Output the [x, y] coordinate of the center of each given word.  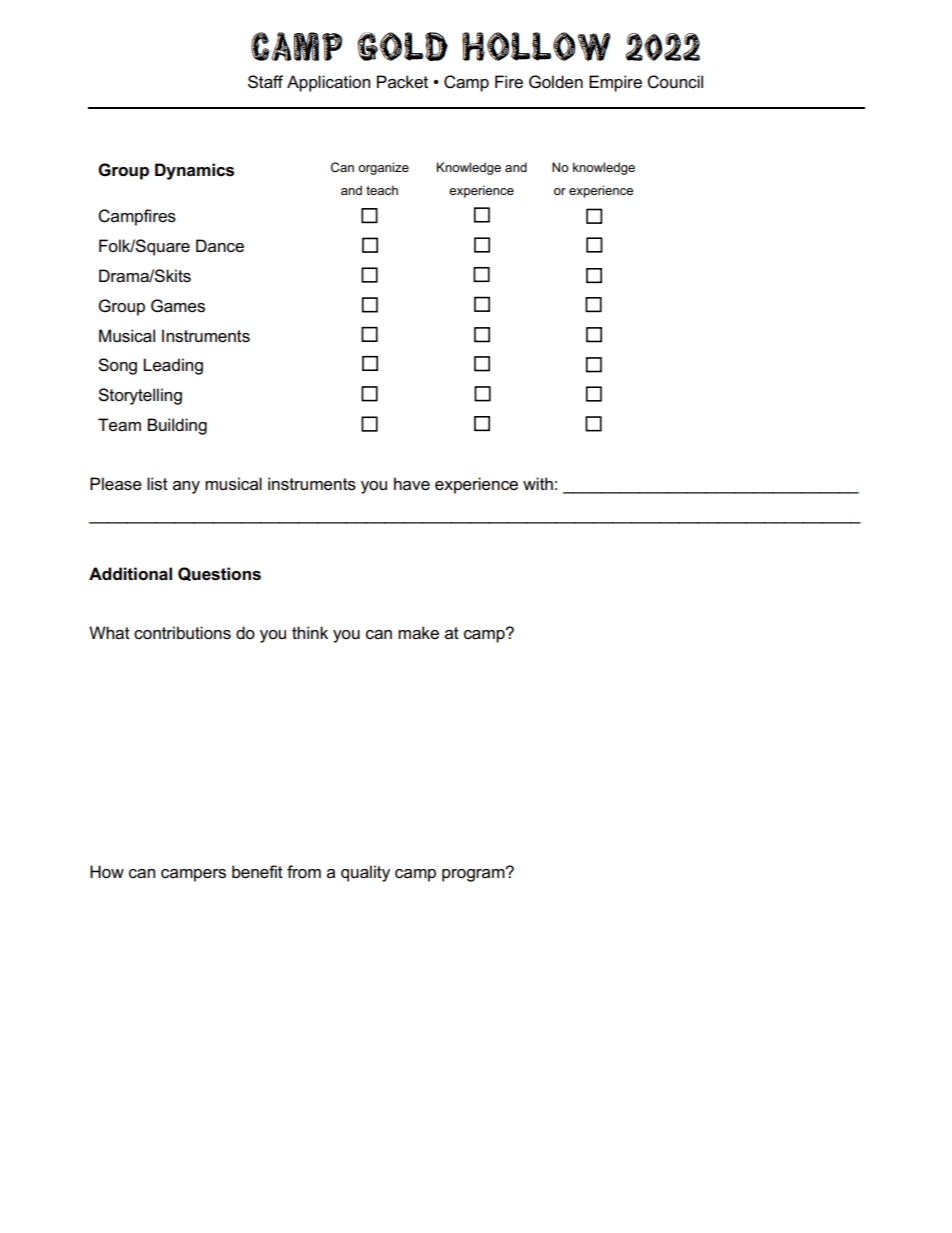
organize [383, 168]
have [412, 484]
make [418, 633]
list [157, 484]
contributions [182, 633]
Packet [402, 82]
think [310, 632]
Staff [265, 82]
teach [382, 190]
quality [365, 873]
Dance [220, 246]
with [538, 483]
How [107, 872]
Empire [615, 83]
